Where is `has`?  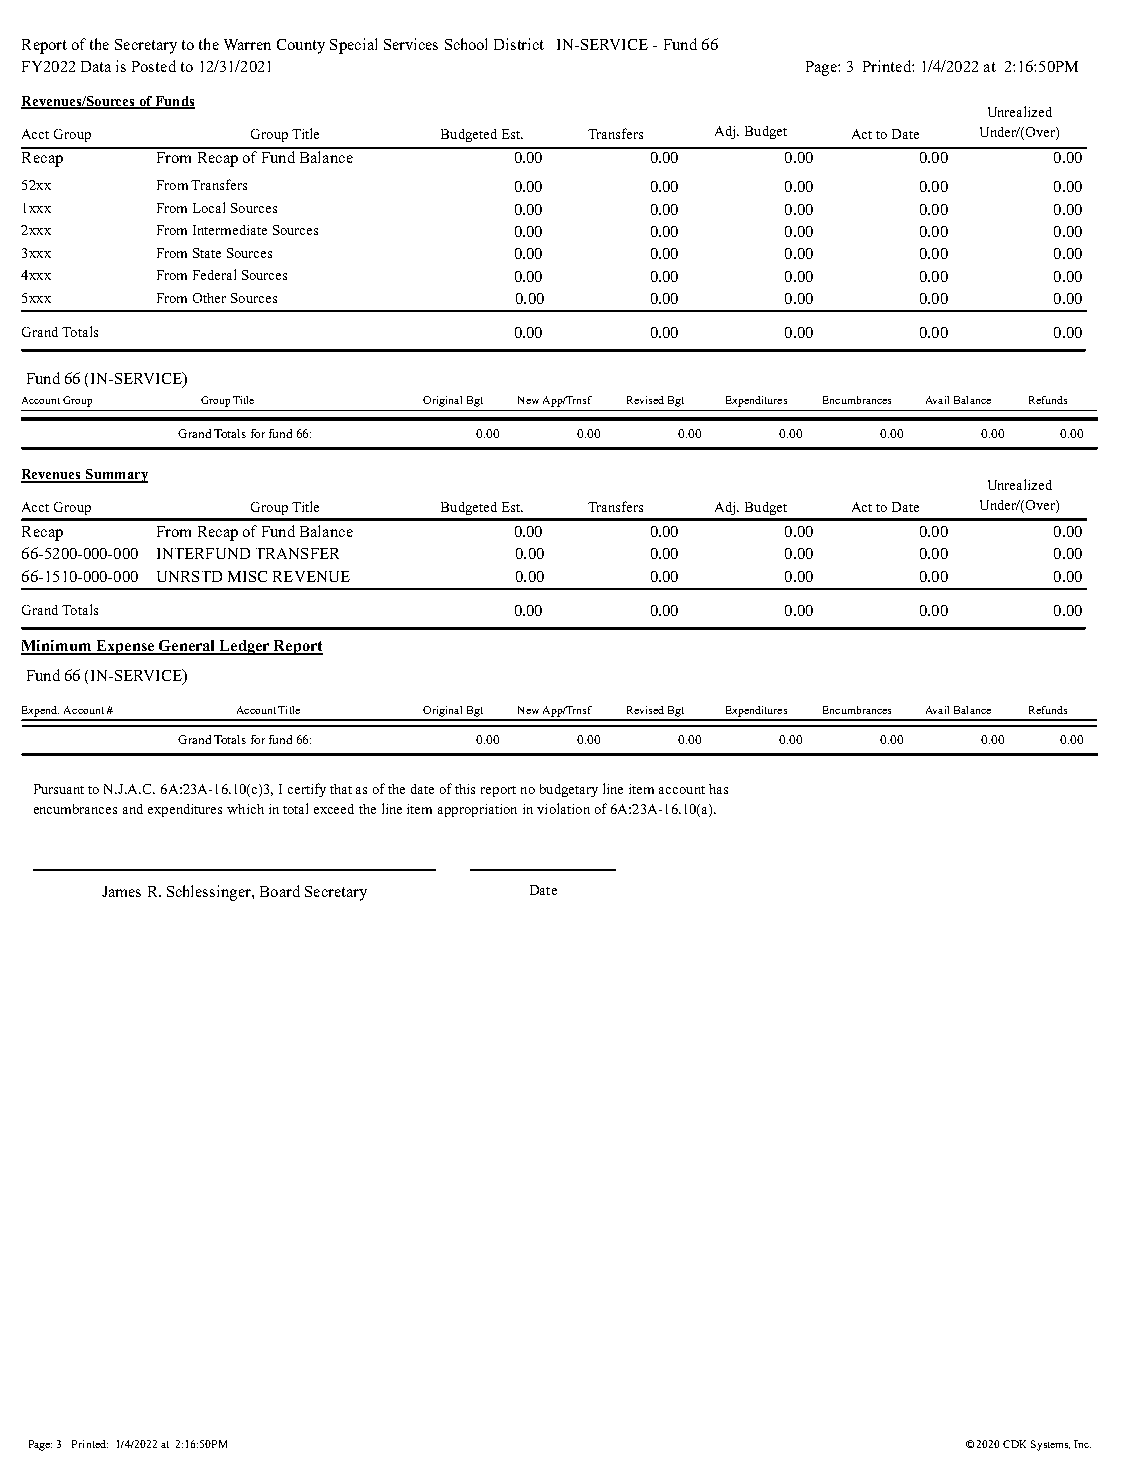
has is located at coordinates (718, 789).
